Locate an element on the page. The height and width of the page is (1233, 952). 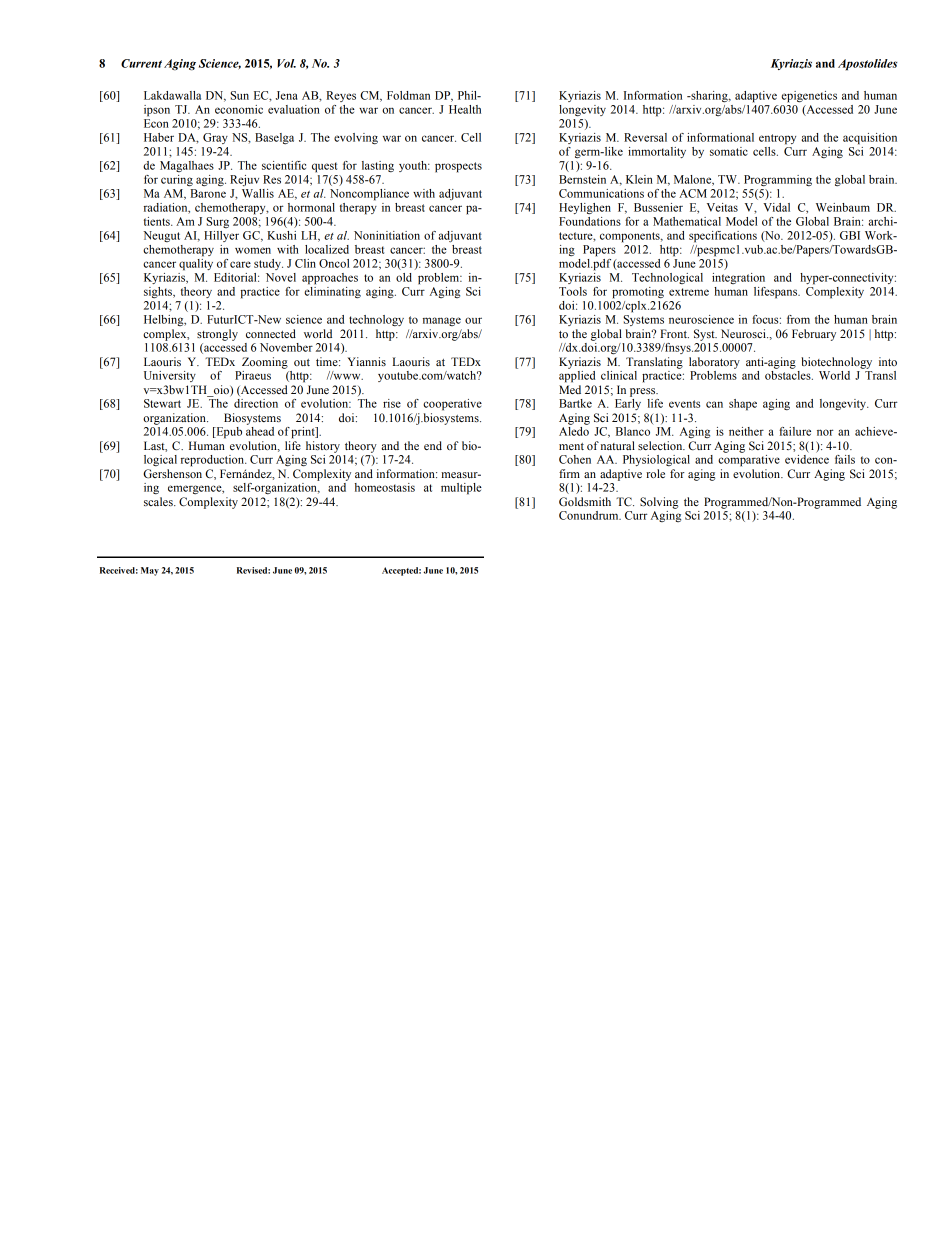
cooperative is located at coordinates (452, 405).
